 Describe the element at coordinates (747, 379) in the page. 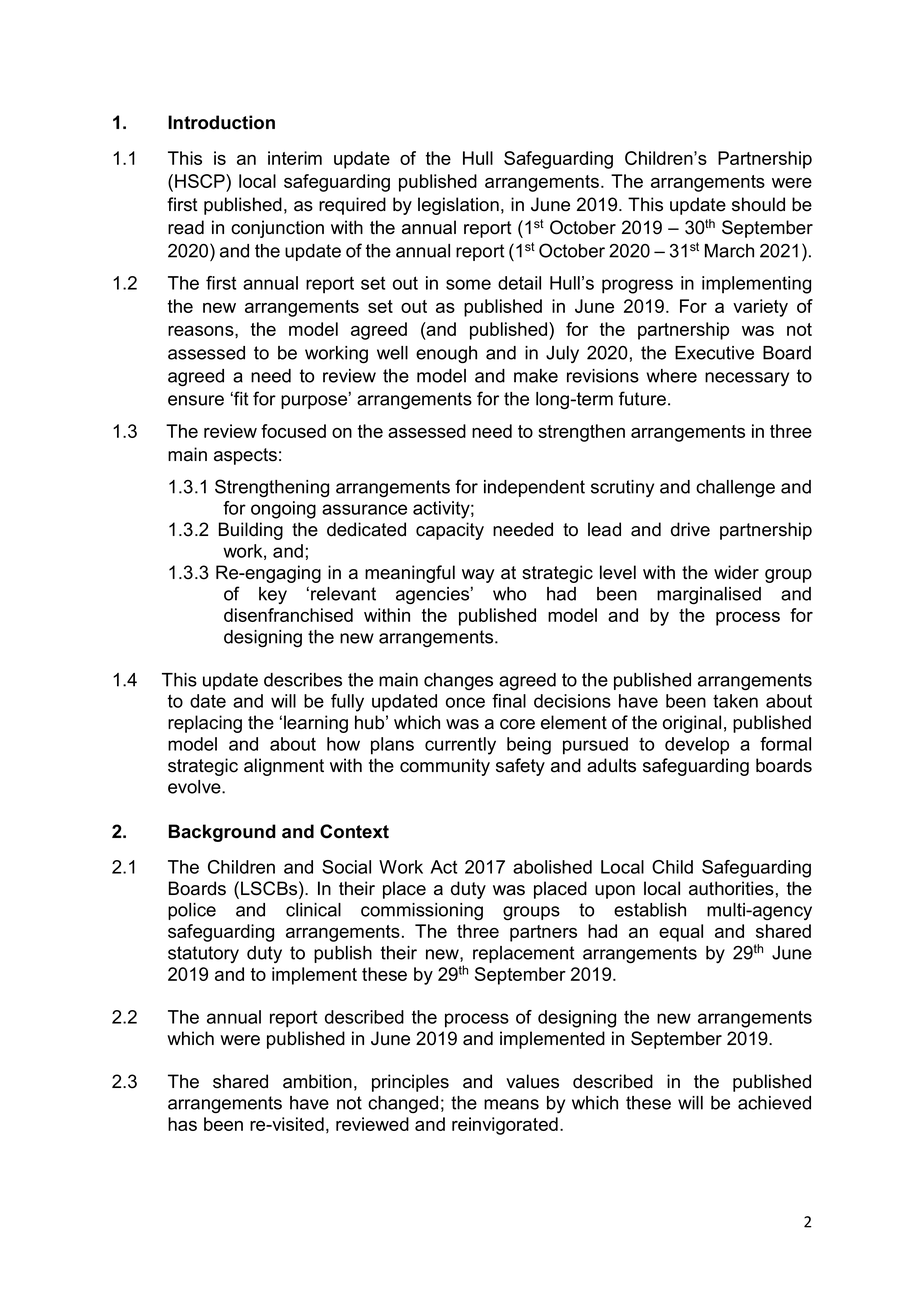

I see `necessary` at that location.
